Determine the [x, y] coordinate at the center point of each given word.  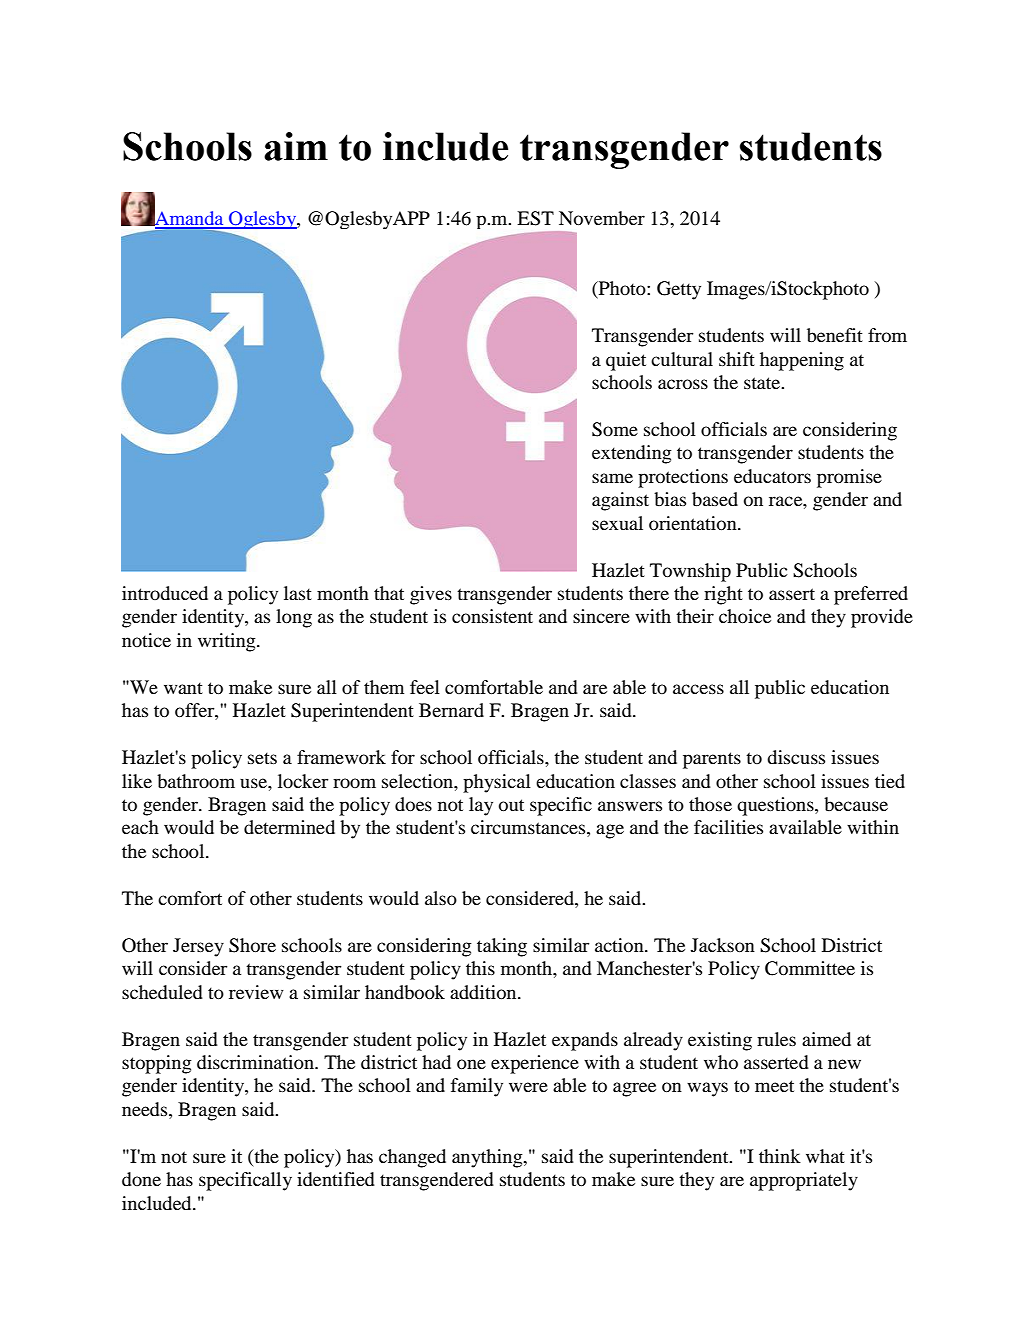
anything [488, 1158]
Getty [679, 290]
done [141, 1179]
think [780, 1156]
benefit [835, 335]
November [602, 218]
